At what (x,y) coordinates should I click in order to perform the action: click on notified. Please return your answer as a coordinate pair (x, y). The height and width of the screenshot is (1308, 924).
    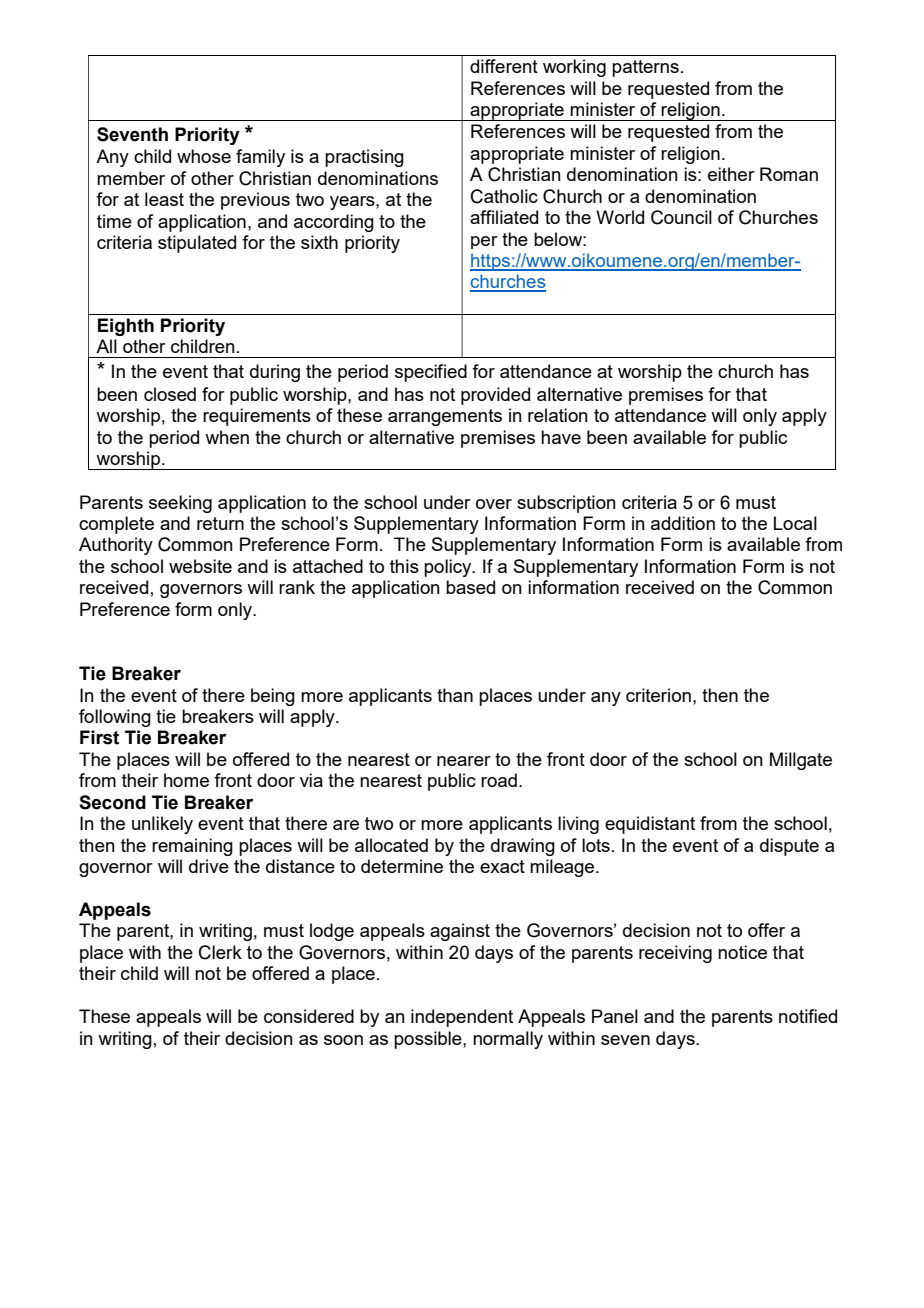
    Looking at the image, I should click on (808, 1016).
